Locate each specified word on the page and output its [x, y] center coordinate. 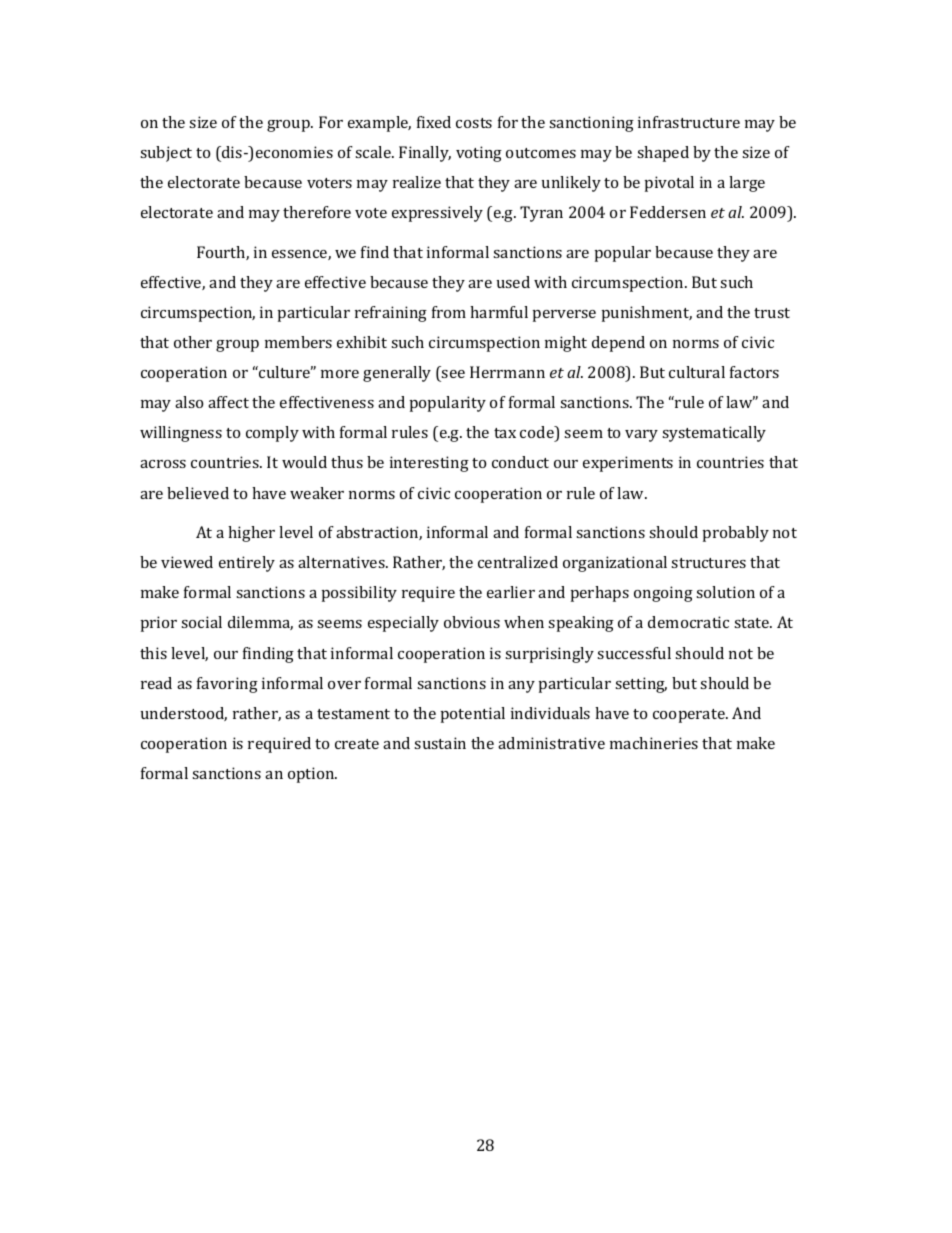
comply [272, 434]
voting [479, 154]
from [449, 312]
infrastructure [689, 122]
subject [166, 154]
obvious [472, 622]
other [193, 342]
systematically [714, 434]
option [312, 775]
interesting [429, 464]
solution [725, 592]
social [201, 622]
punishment [647, 314]
